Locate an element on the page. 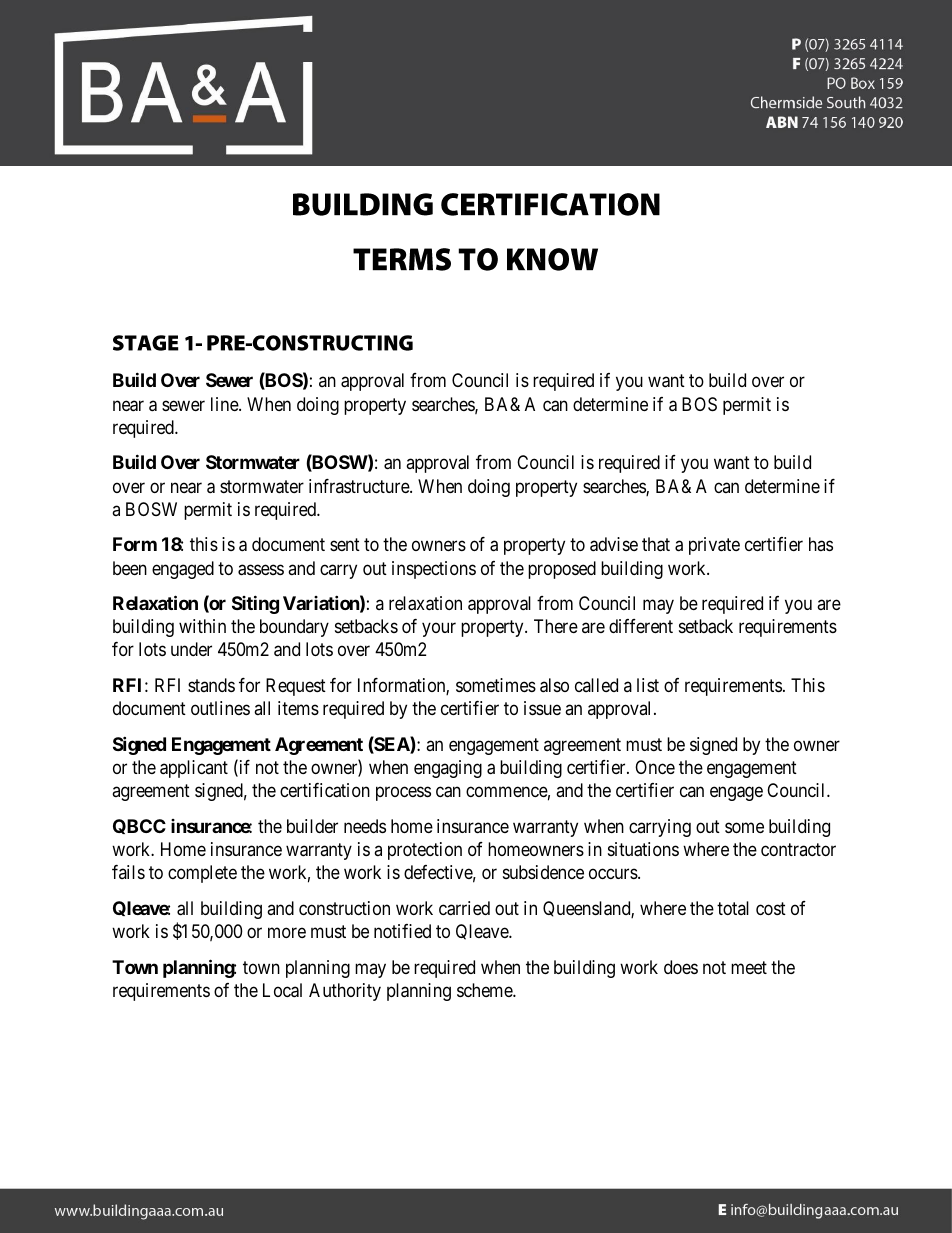  Local is located at coordinates (282, 990).
